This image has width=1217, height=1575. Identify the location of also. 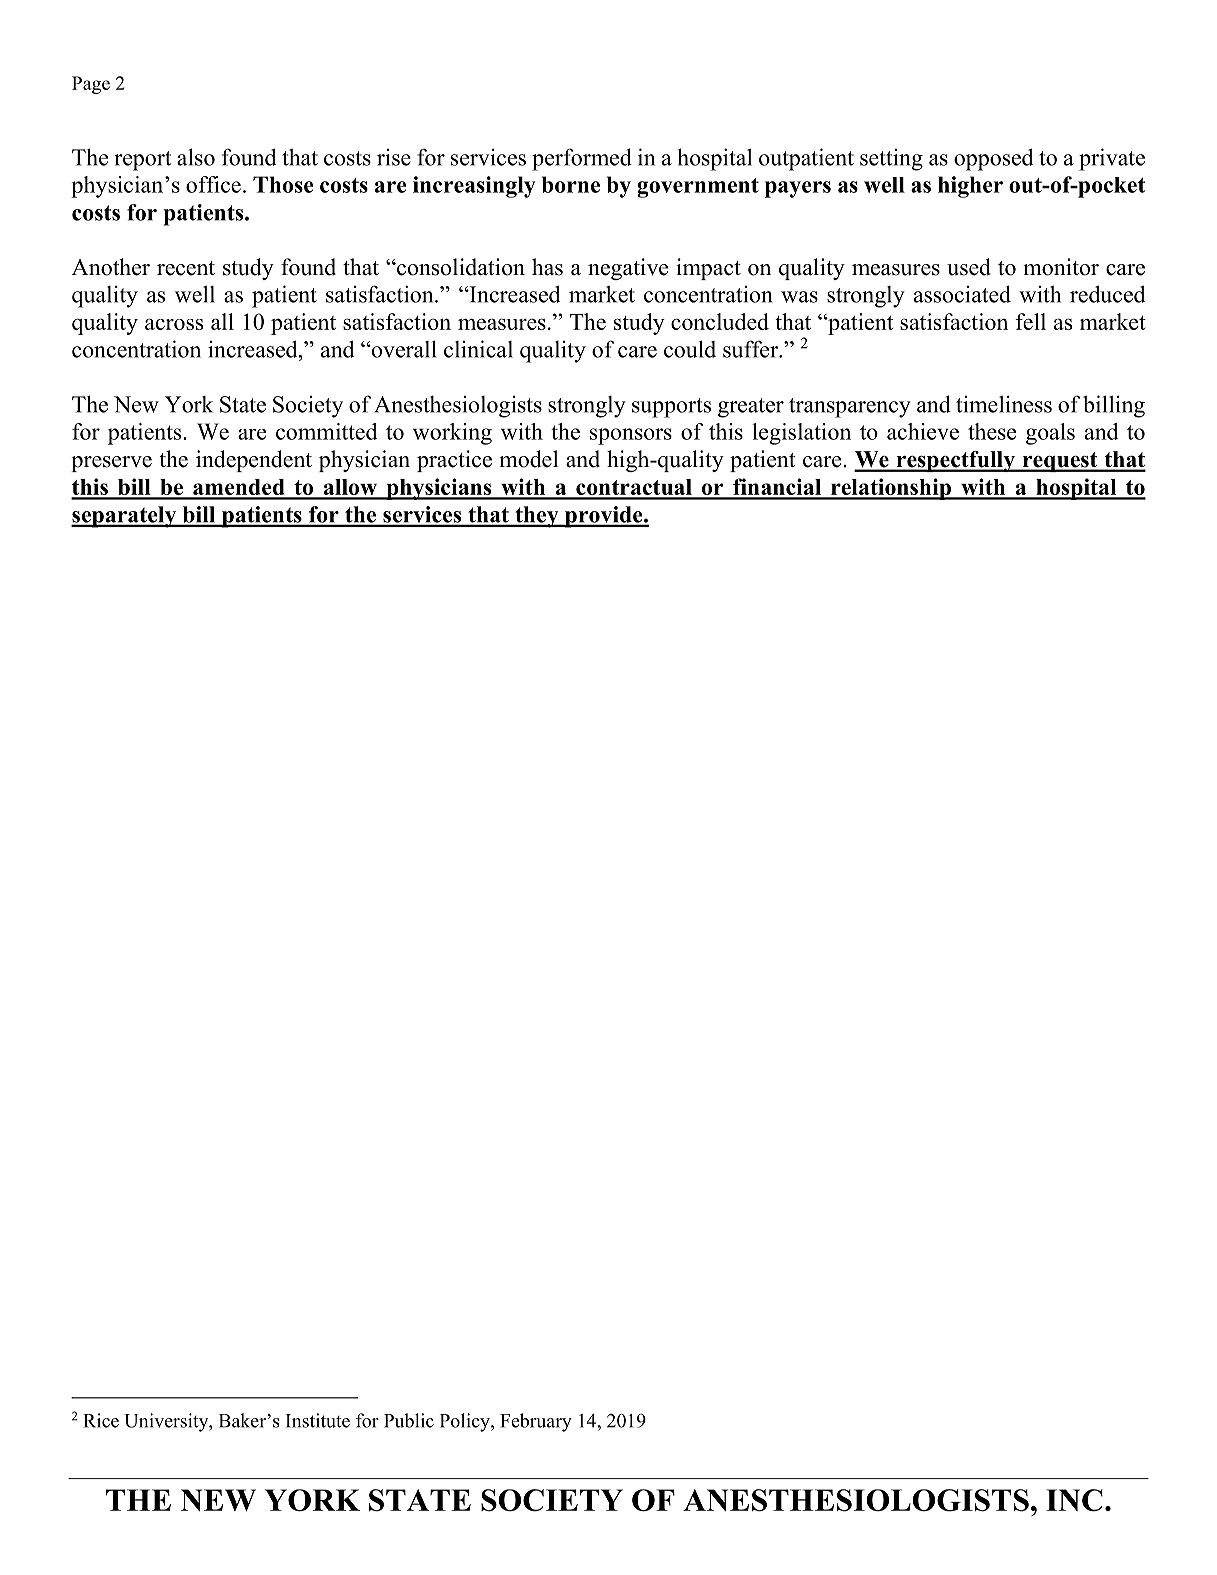
(196, 157).
